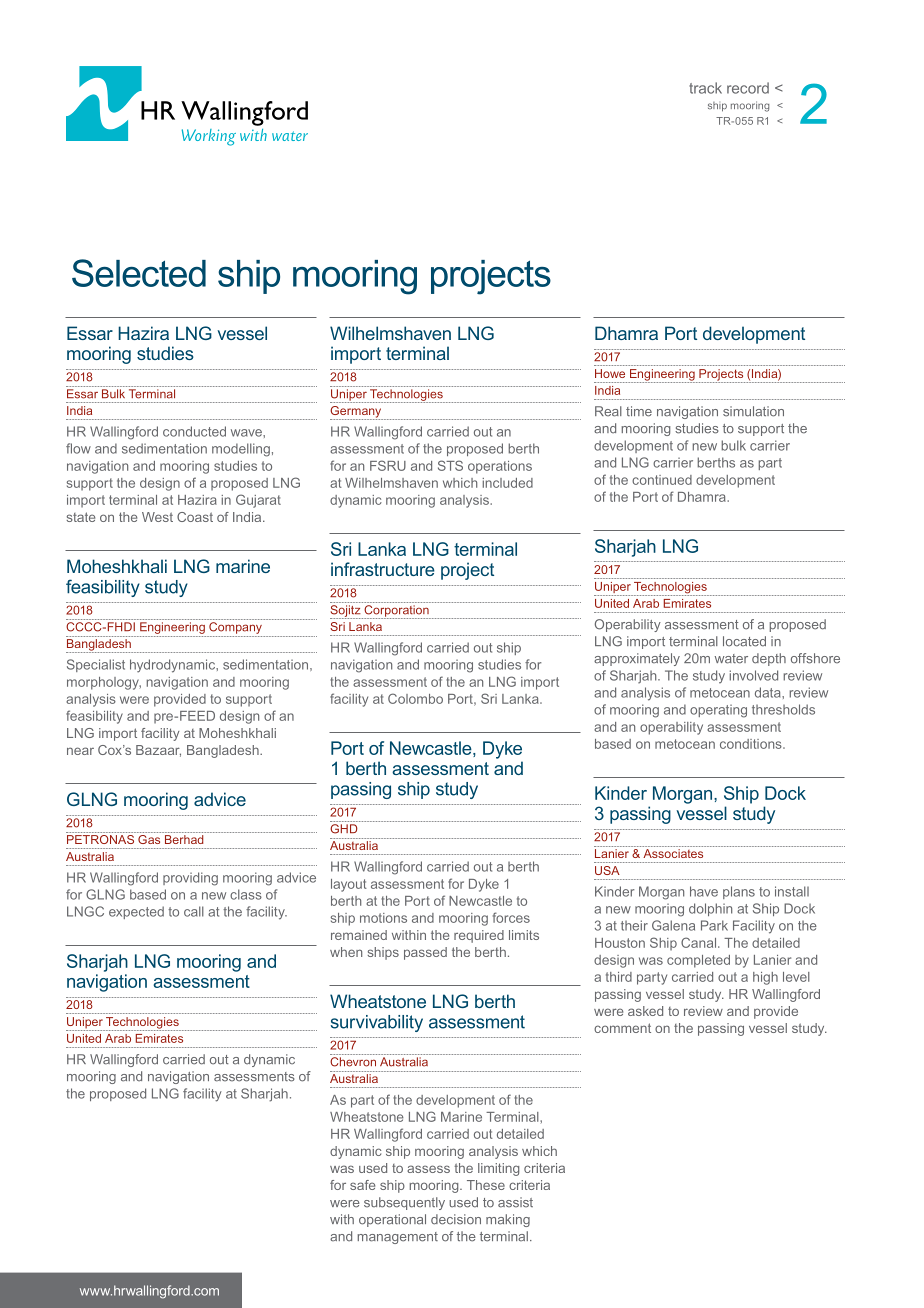 This image has width=924, height=1308. What do you see at coordinates (139, 273) in the image?
I see `Selected` at bounding box center [139, 273].
